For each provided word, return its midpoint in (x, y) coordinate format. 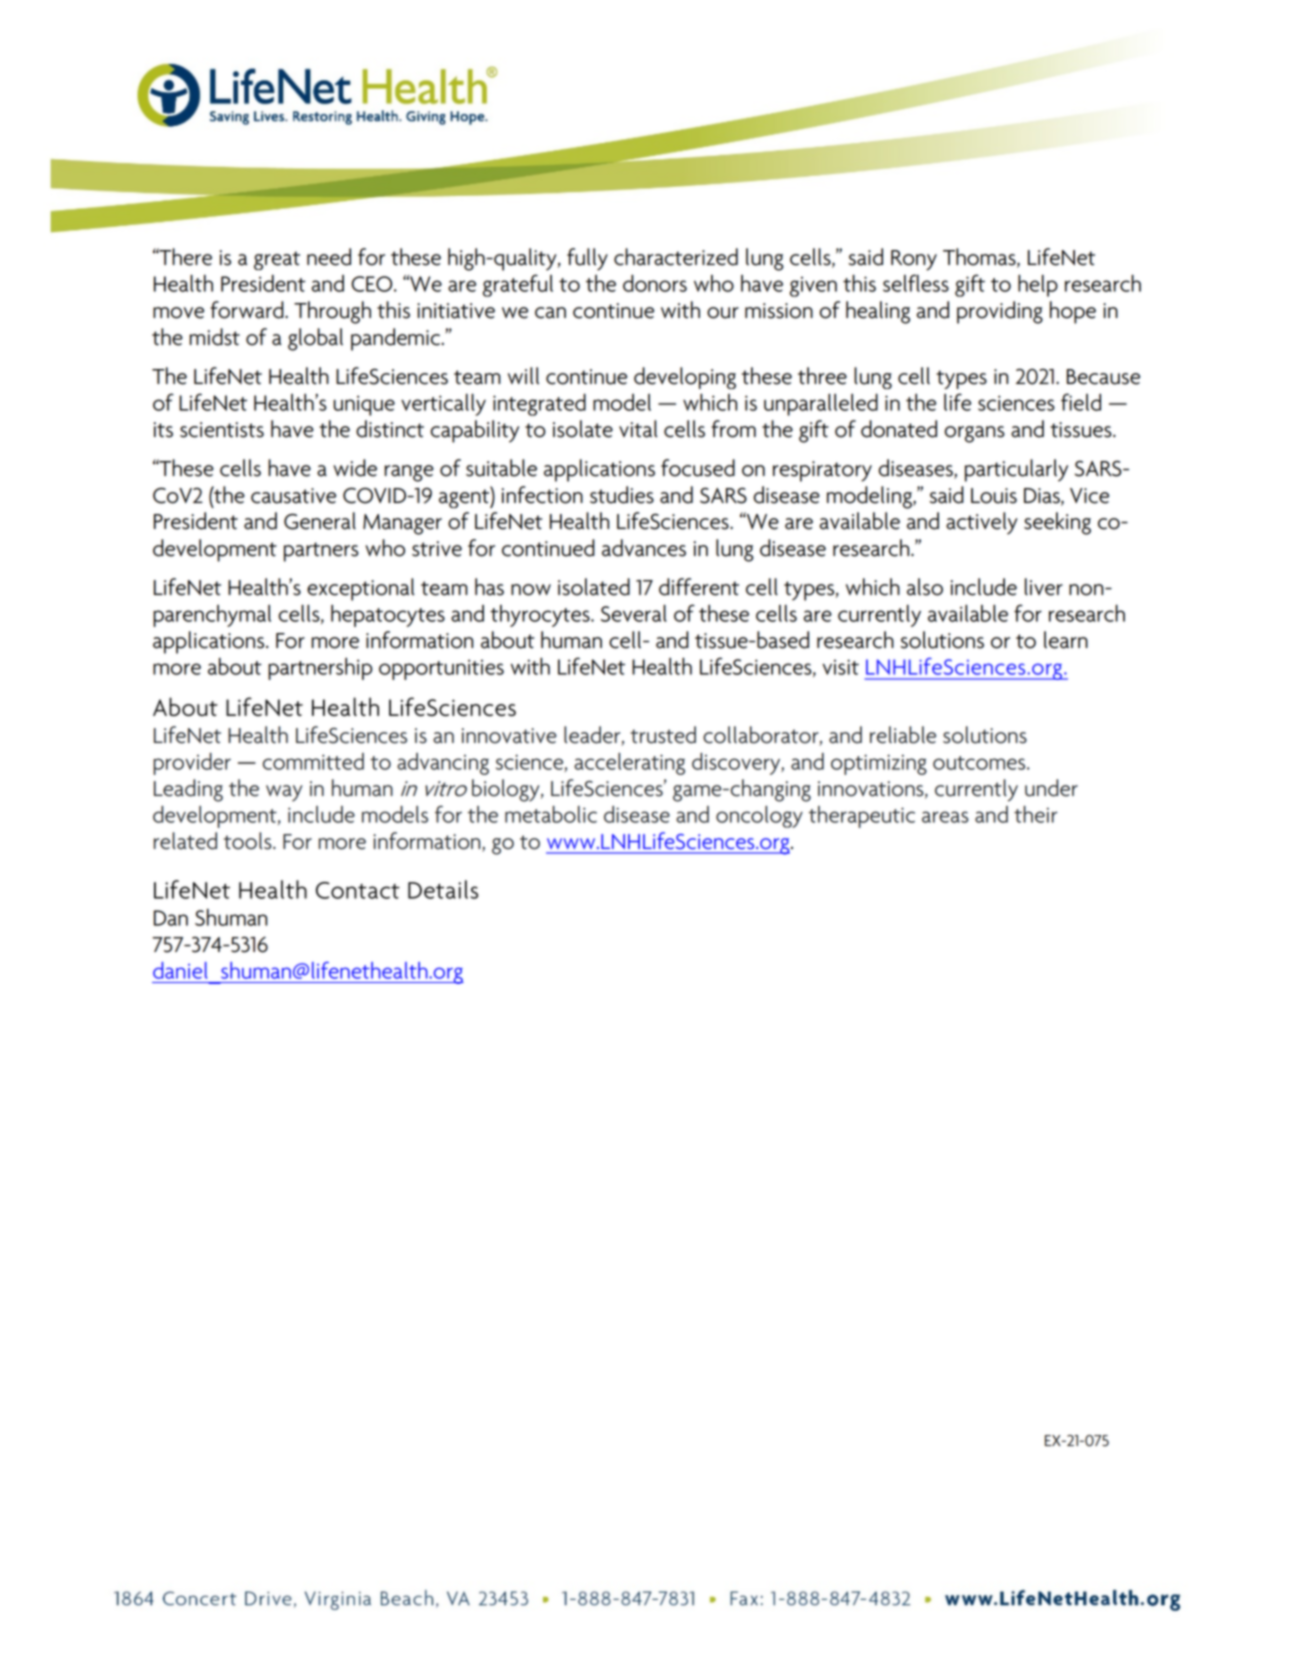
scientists (222, 430)
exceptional (360, 589)
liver (1044, 587)
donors (655, 283)
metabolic (551, 814)
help (1038, 286)
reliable (903, 735)
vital (638, 429)
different (699, 587)
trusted (663, 735)
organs (975, 434)
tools (249, 841)
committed (313, 761)
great (277, 260)
